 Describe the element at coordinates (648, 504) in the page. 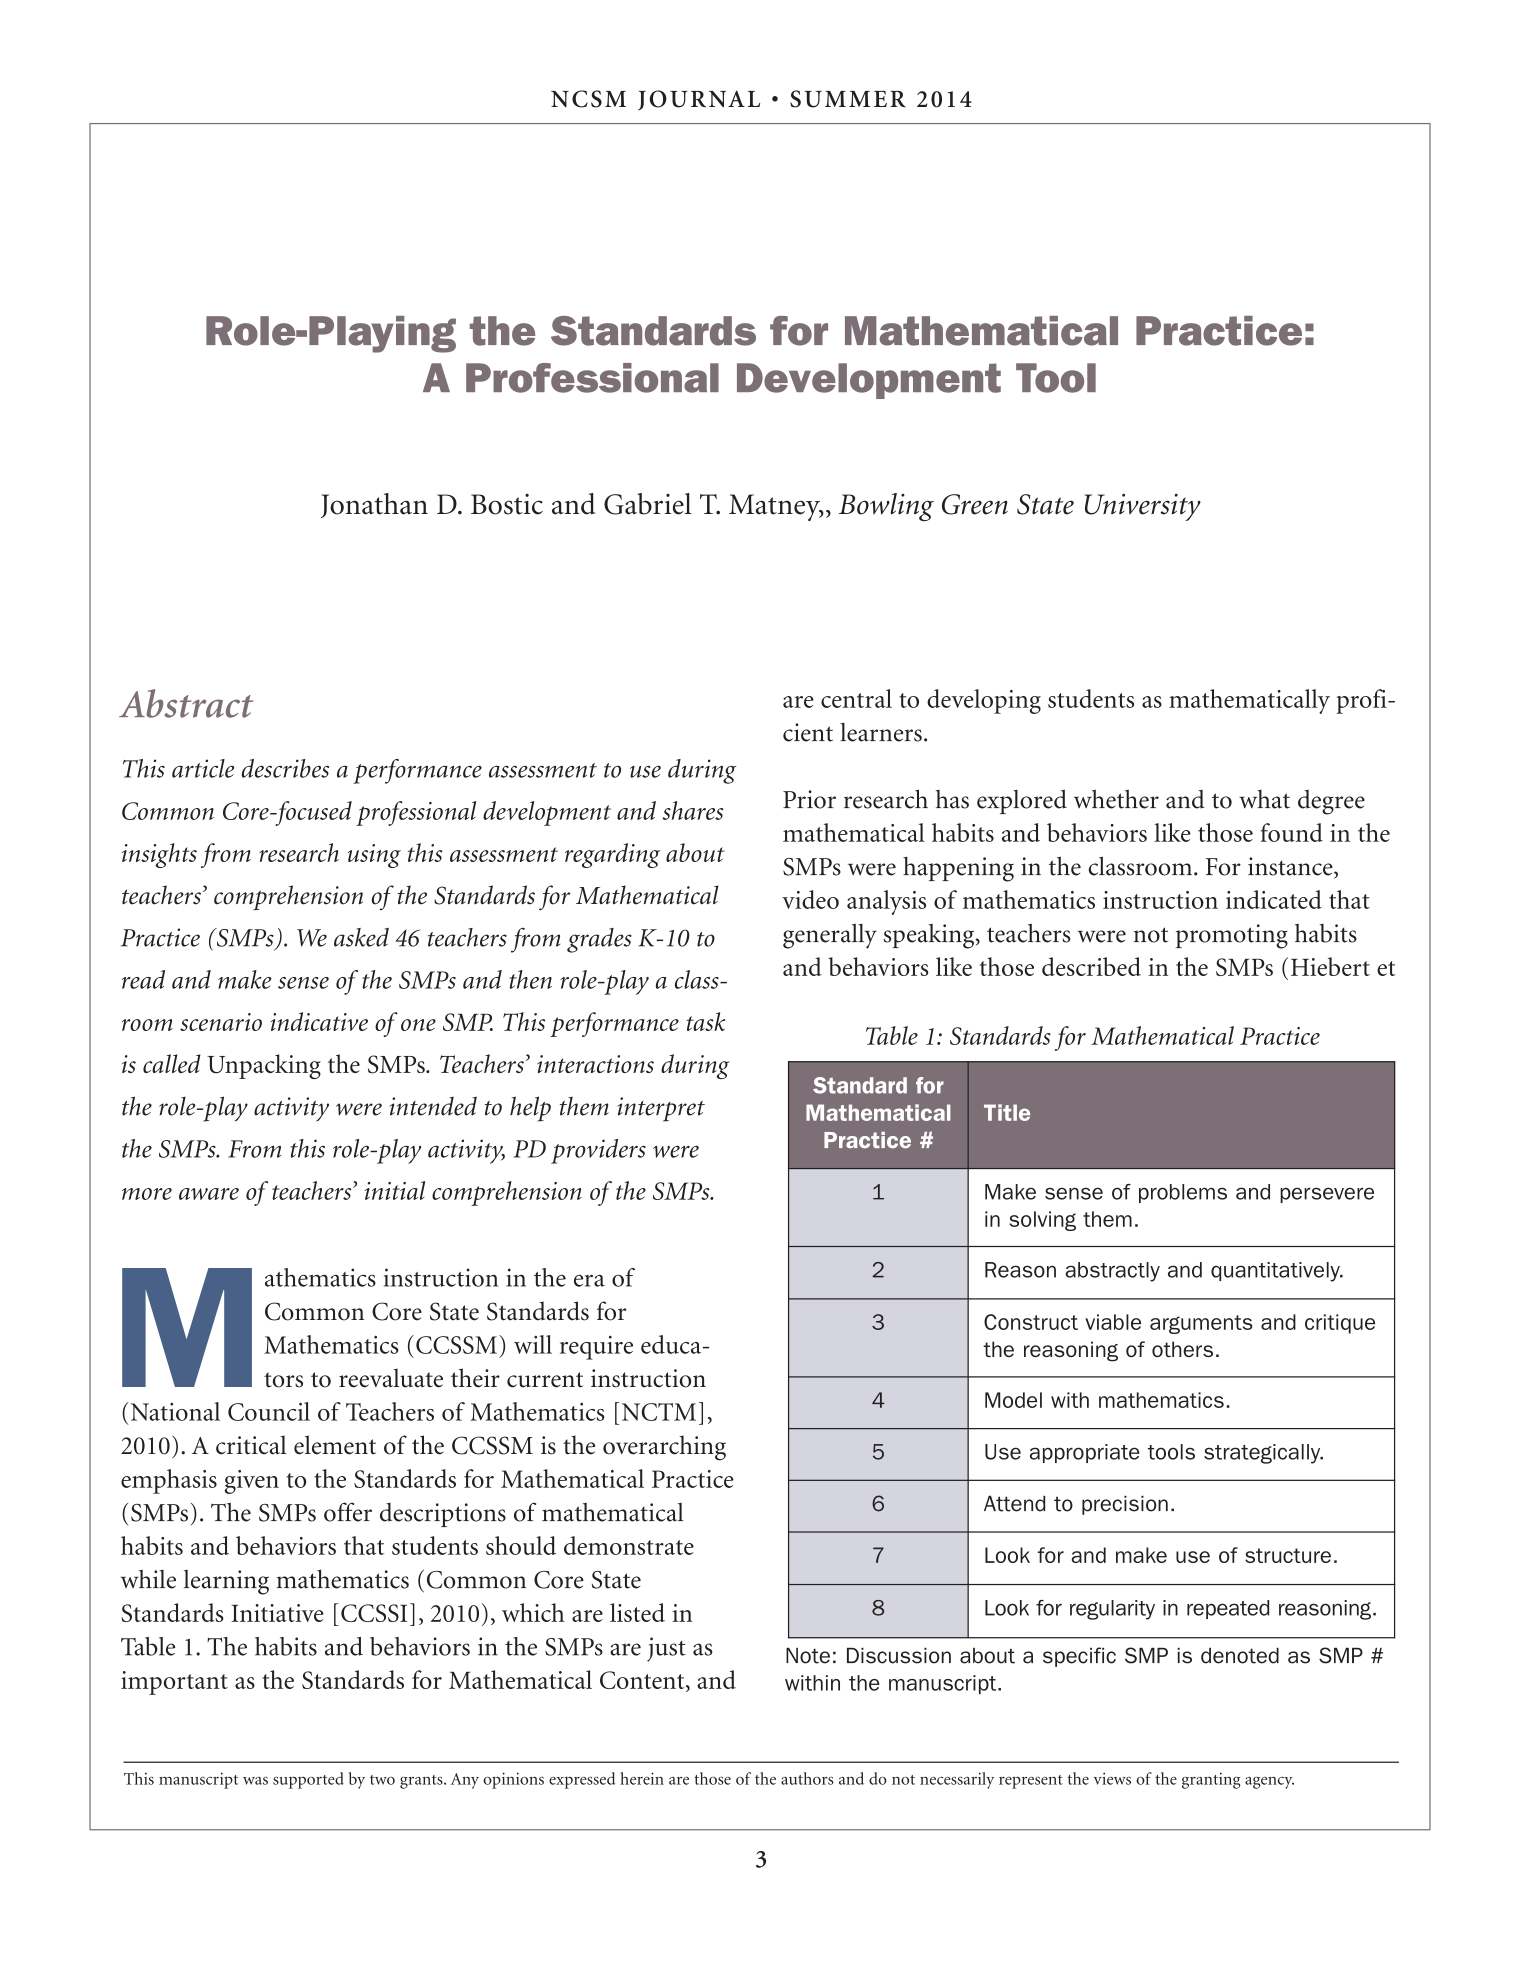

I see `Gabriel` at that location.
